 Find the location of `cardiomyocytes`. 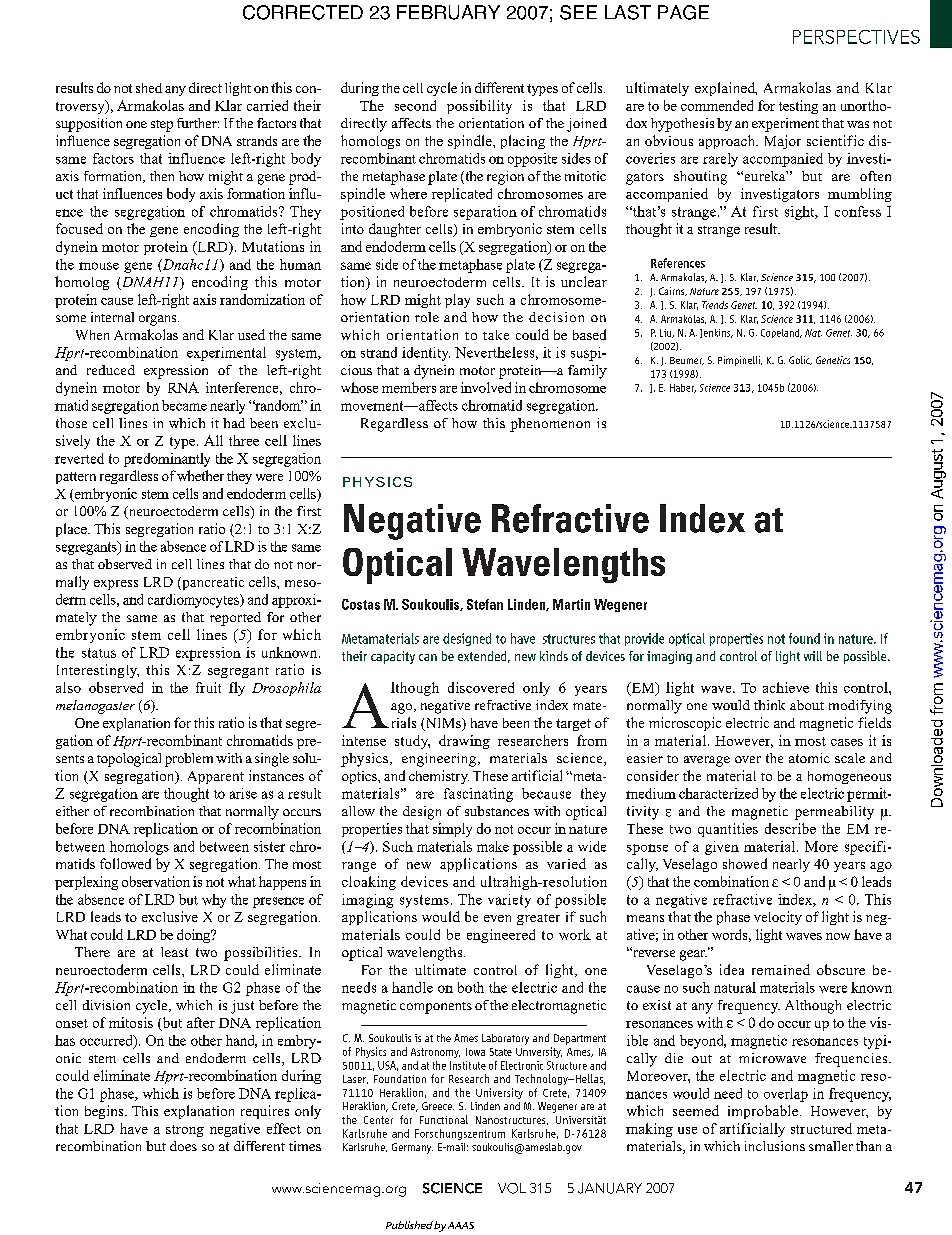

cardiomyocytes is located at coordinates (194, 601).
